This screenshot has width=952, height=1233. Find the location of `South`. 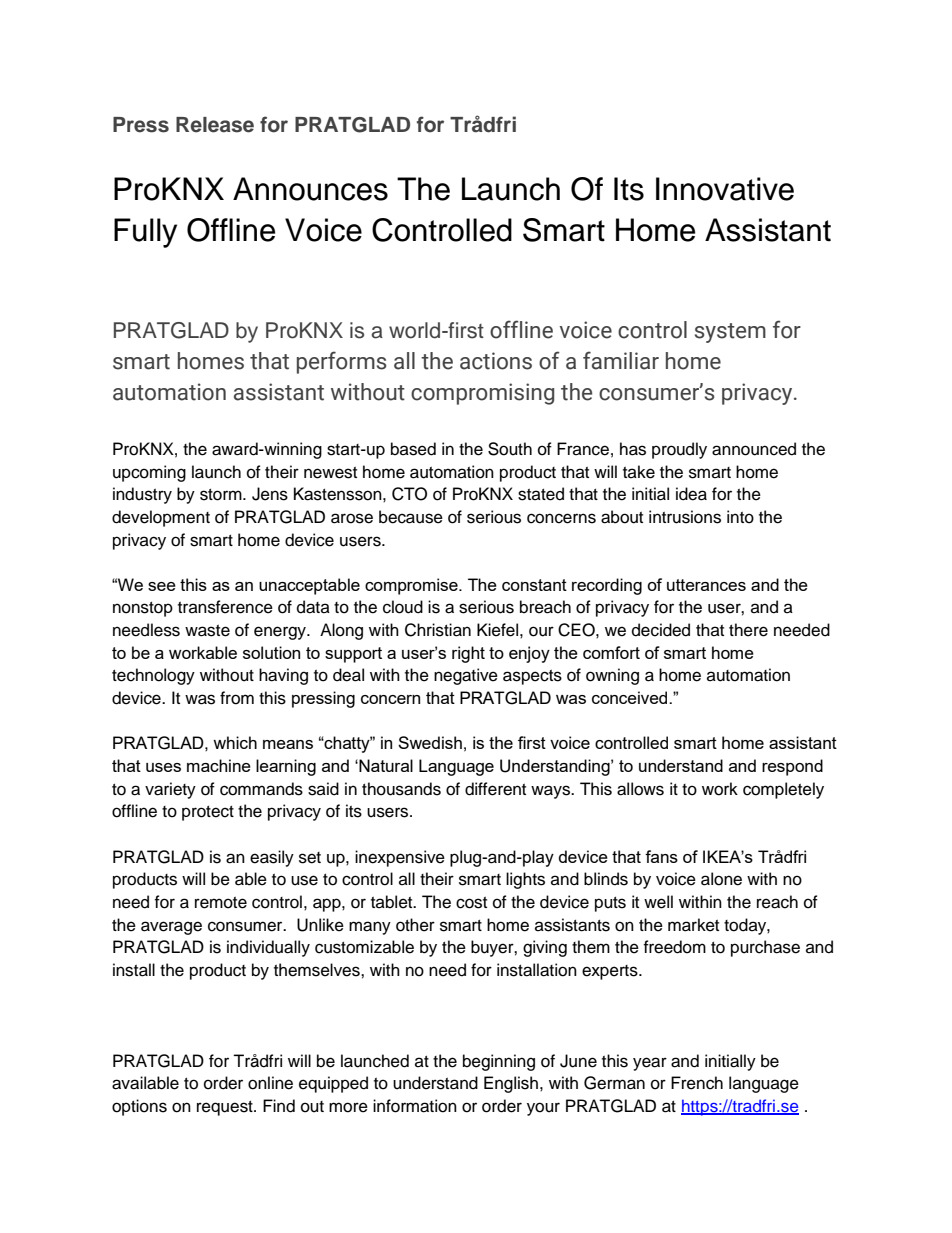

South is located at coordinates (510, 449).
